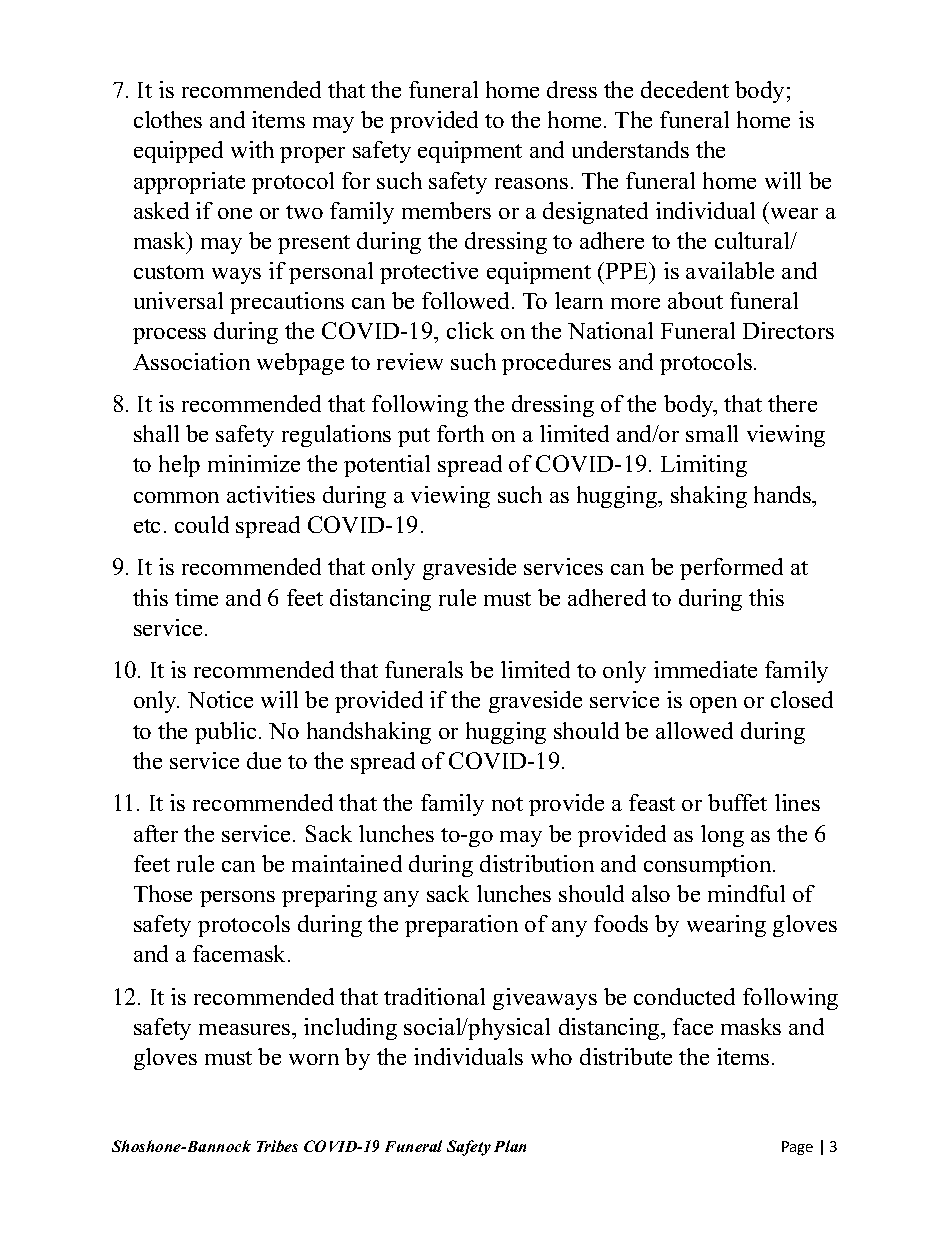  I want to click on Tribes, so click(277, 1146).
